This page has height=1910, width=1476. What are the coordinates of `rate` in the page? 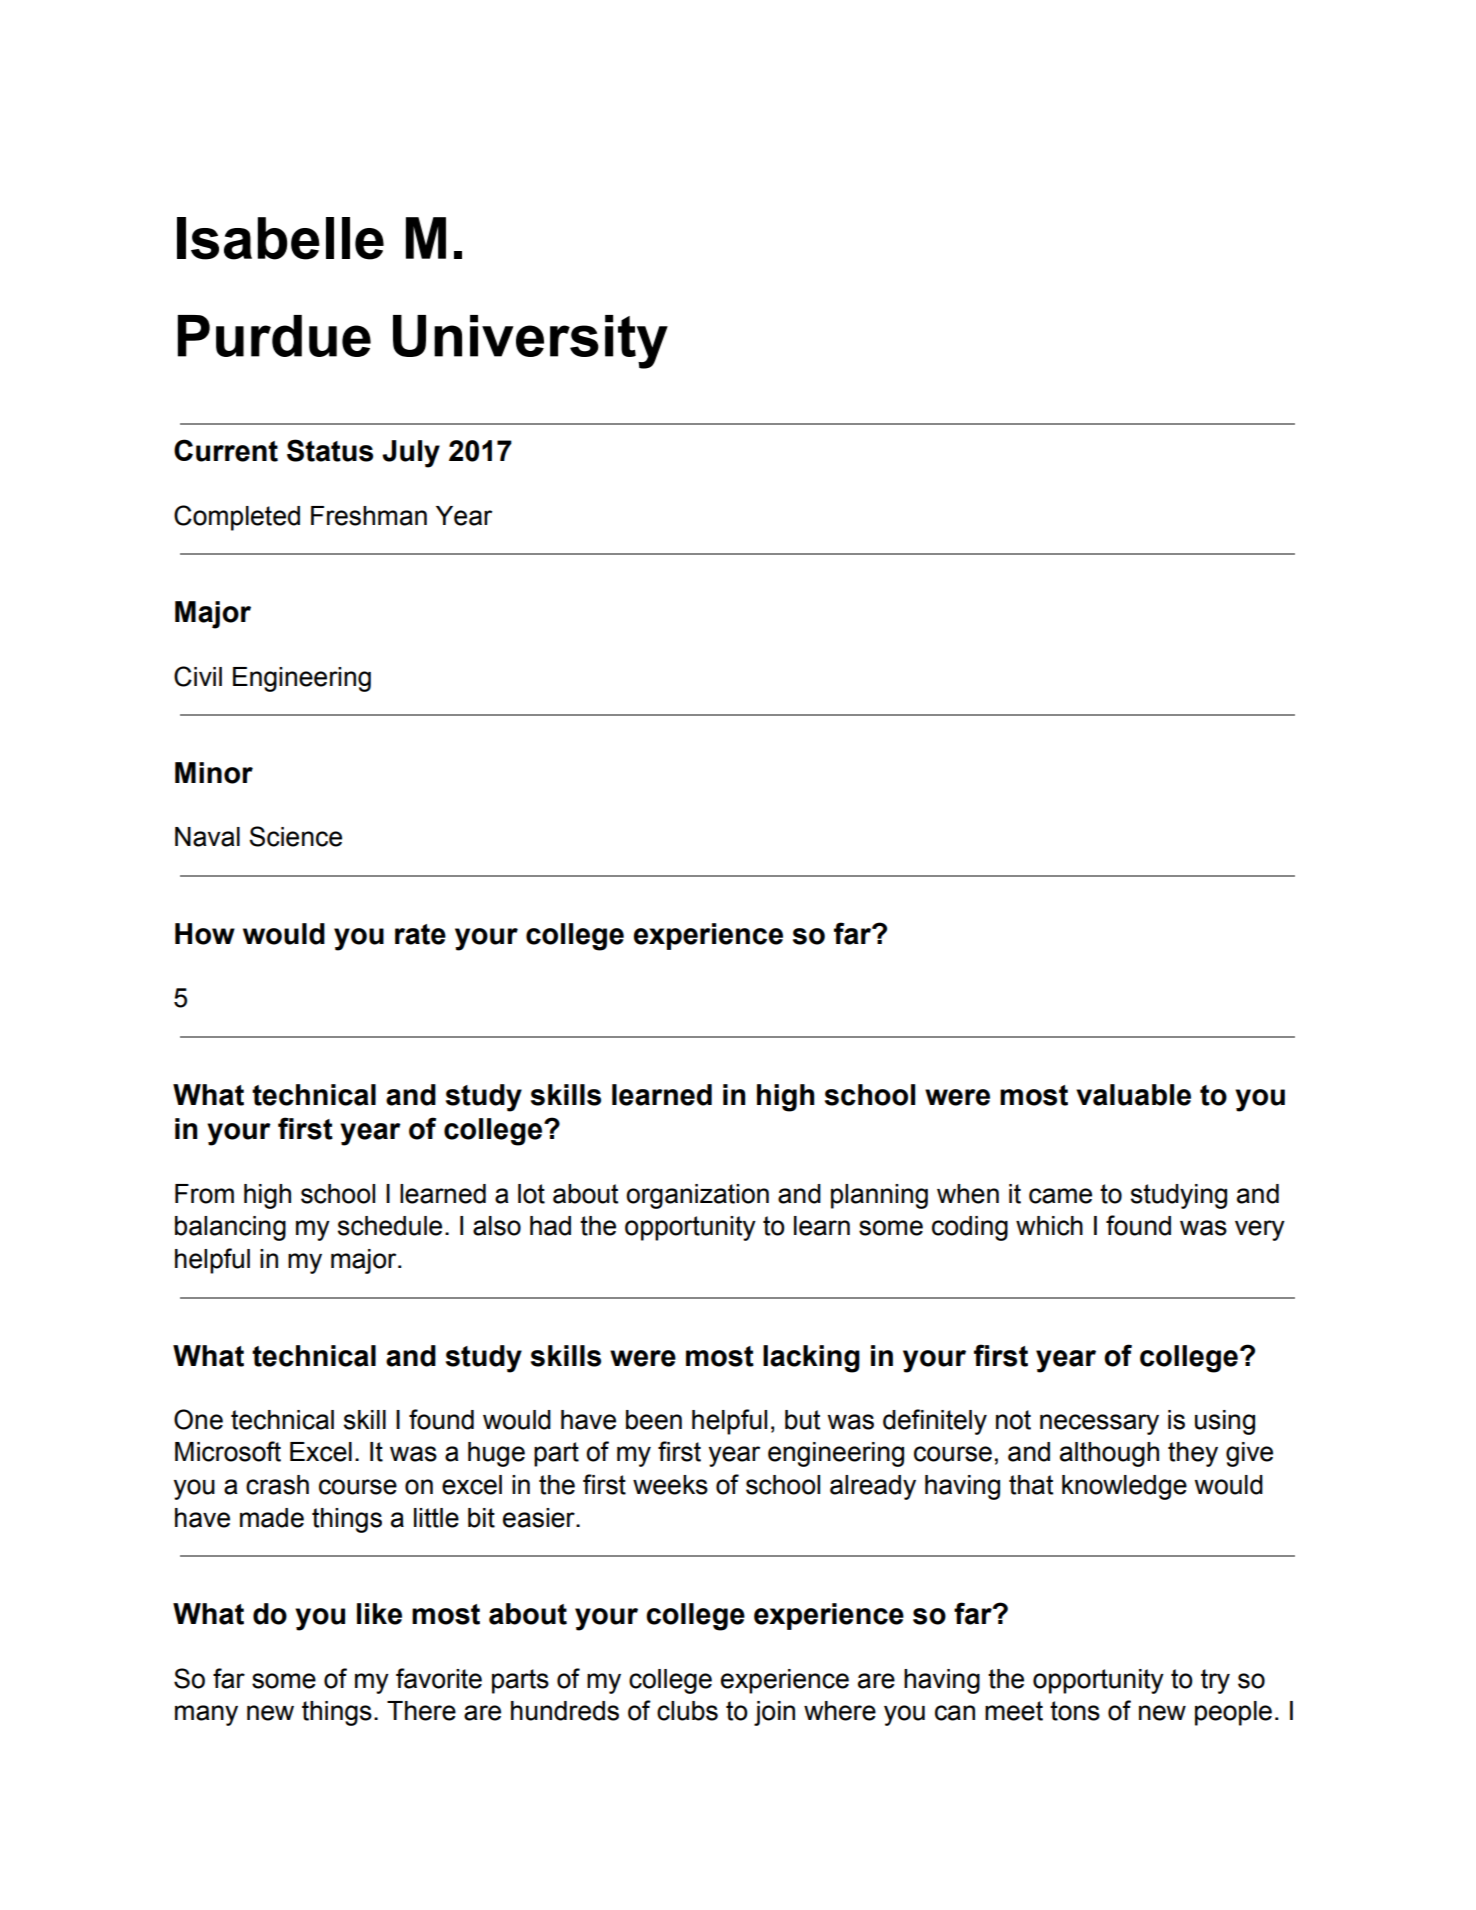 It's located at (420, 934).
